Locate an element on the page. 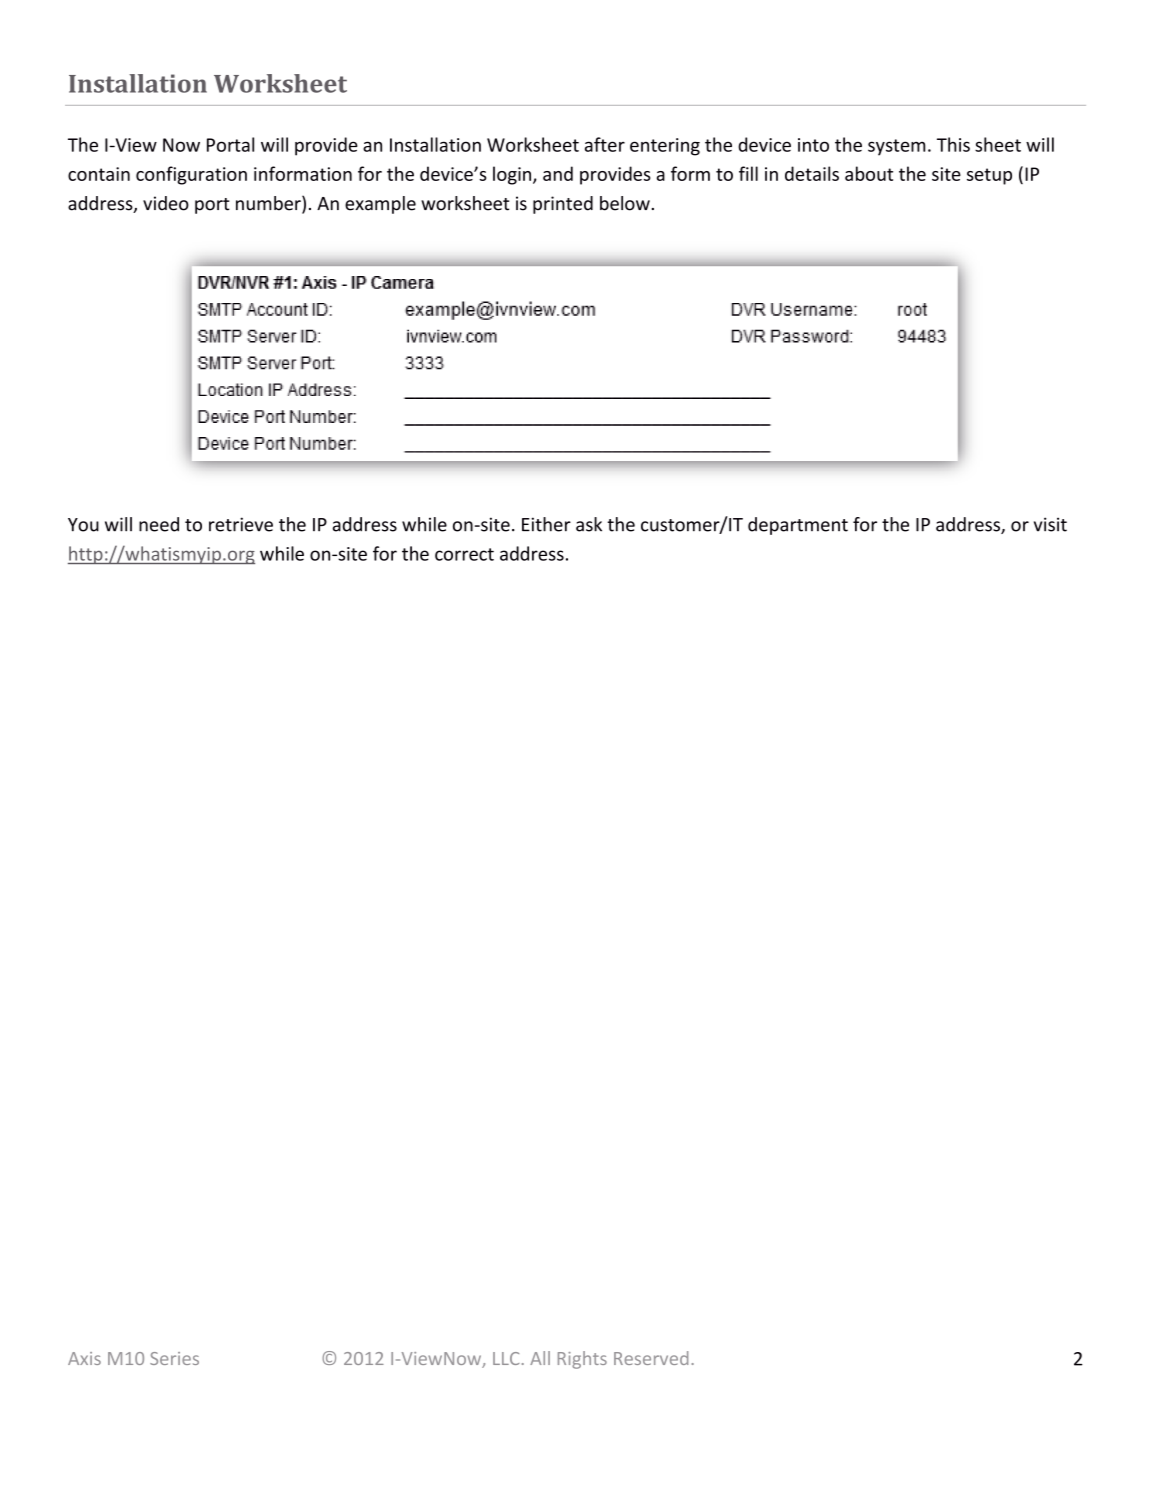  and is located at coordinates (558, 173).
